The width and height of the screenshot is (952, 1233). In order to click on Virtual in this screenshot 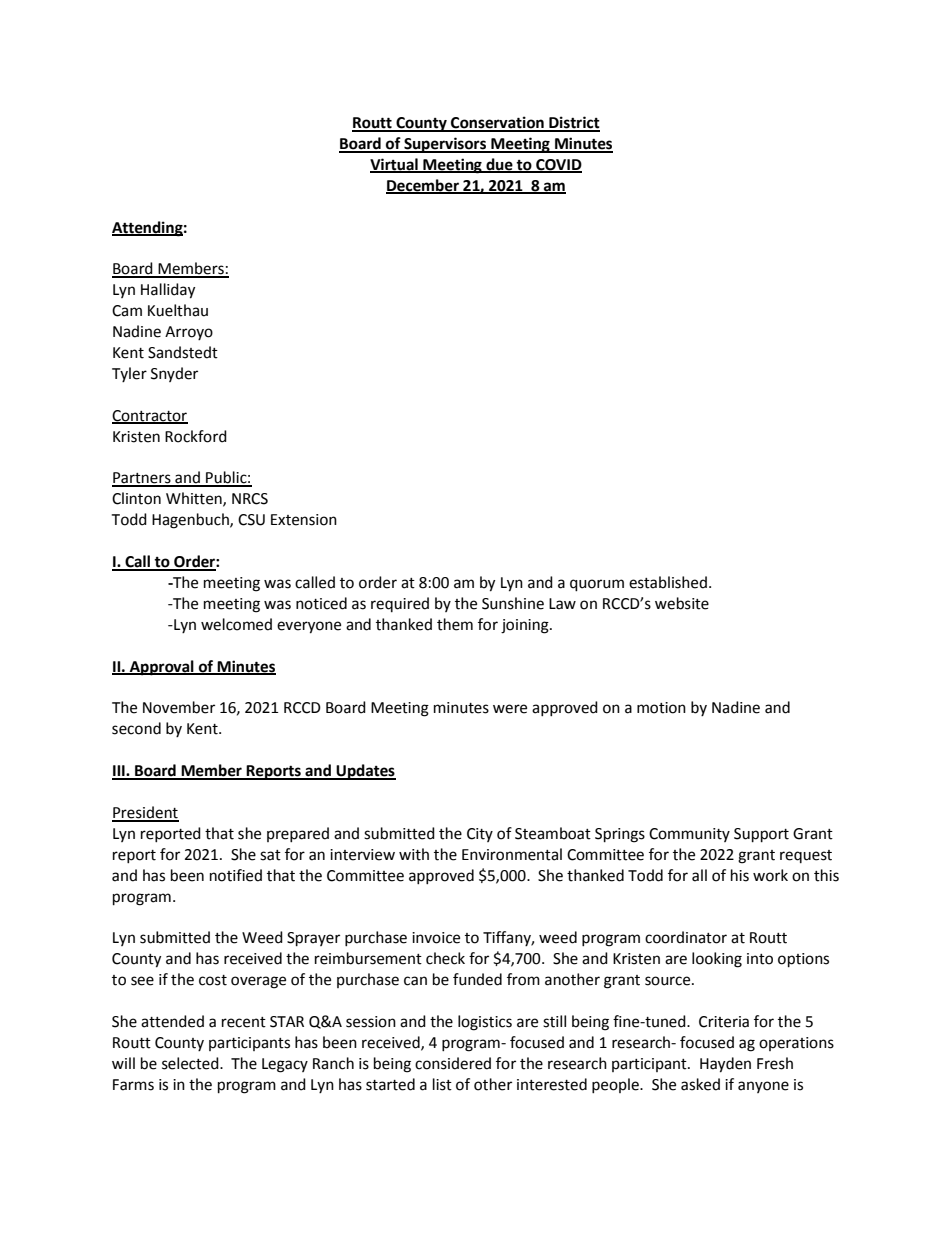, I will do `click(395, 165)`.
